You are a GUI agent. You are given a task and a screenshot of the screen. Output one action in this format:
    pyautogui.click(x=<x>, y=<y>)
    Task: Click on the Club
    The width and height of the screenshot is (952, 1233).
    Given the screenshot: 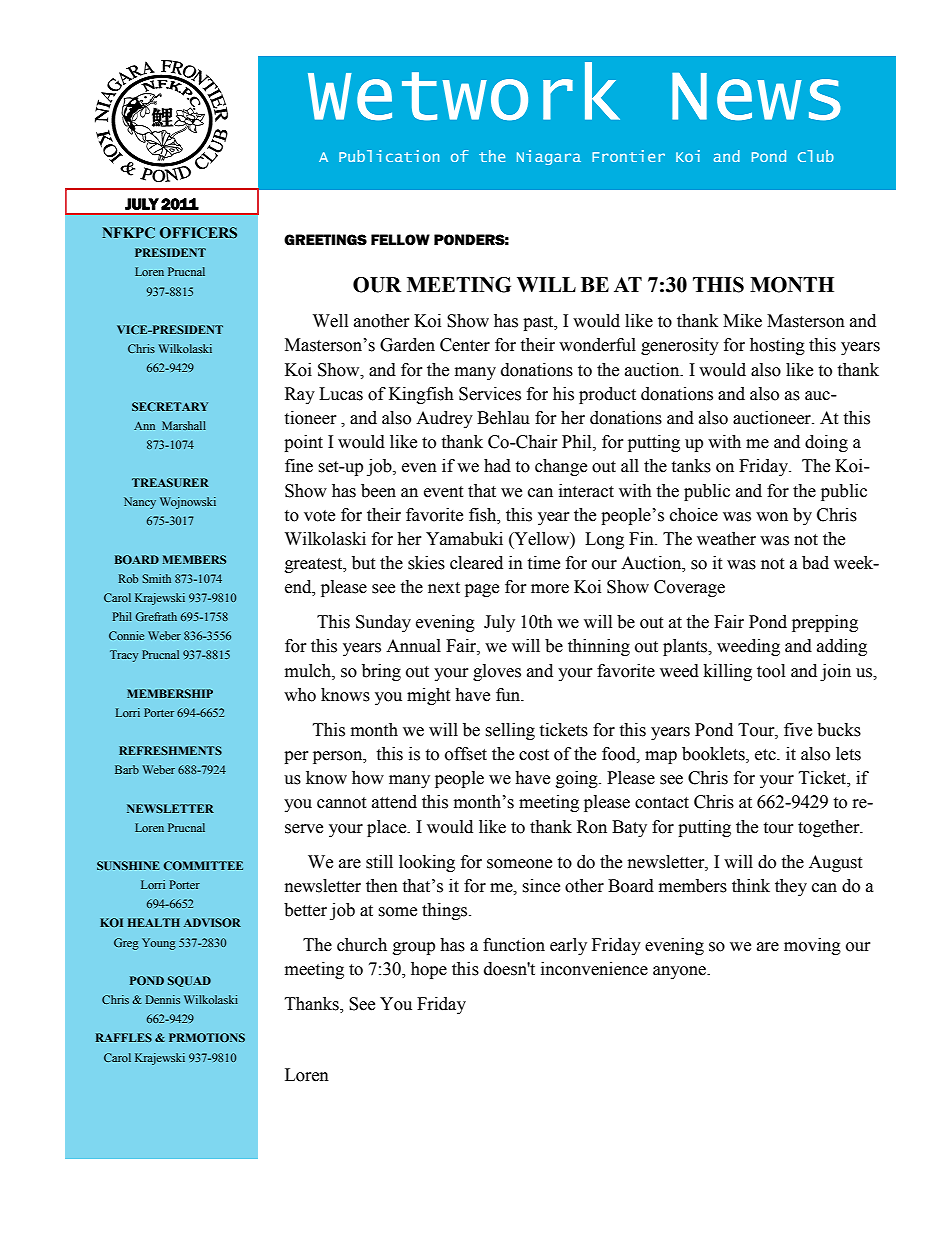 What is the action you would take?
    pyautogui.click(x=816, y=156)
